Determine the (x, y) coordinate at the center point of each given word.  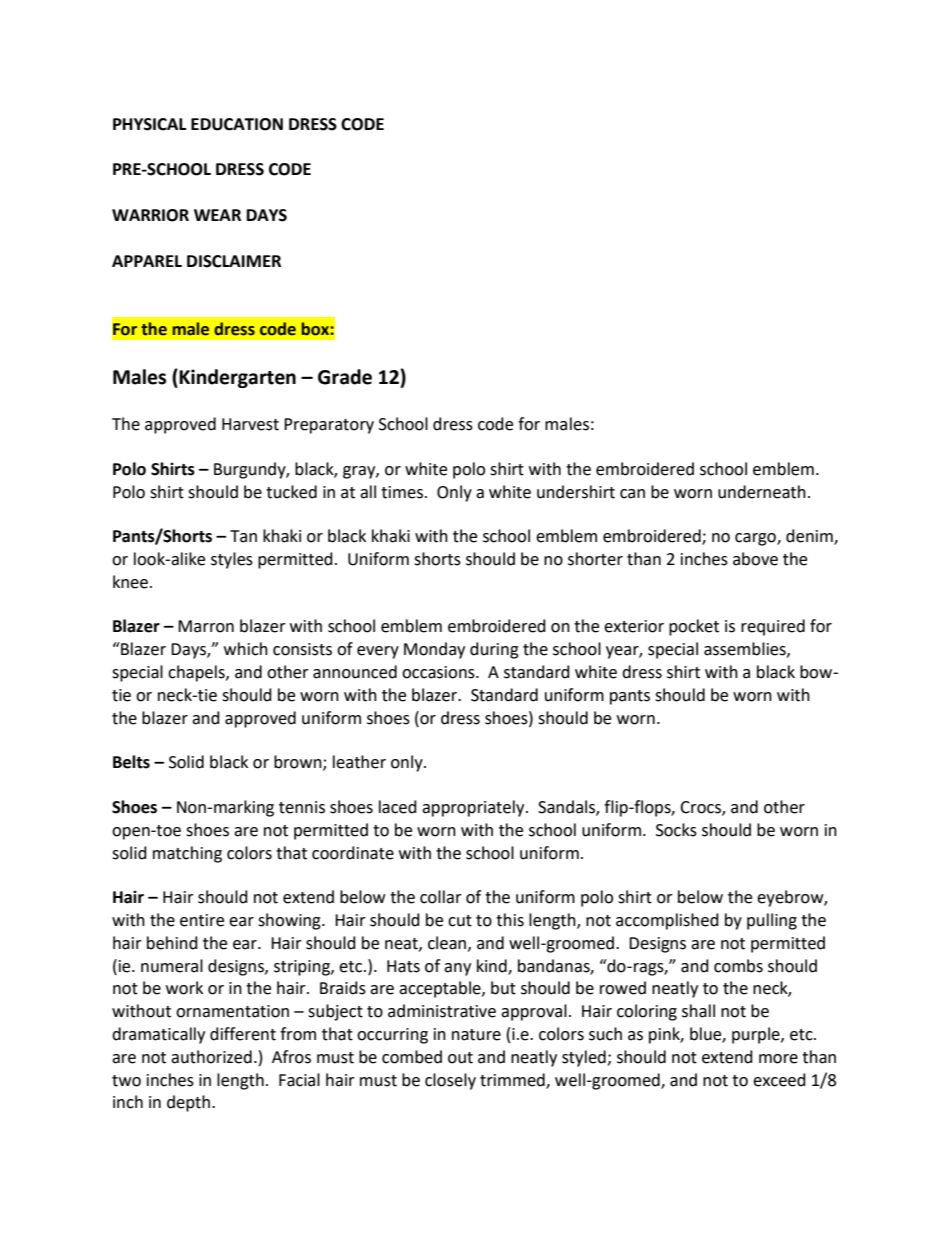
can (632, 494)
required (773, 627)
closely (450, 1081)
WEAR (217, 215)
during (494, 650)
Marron (206, 626)
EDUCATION (237, 124)
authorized (211, 1057)
